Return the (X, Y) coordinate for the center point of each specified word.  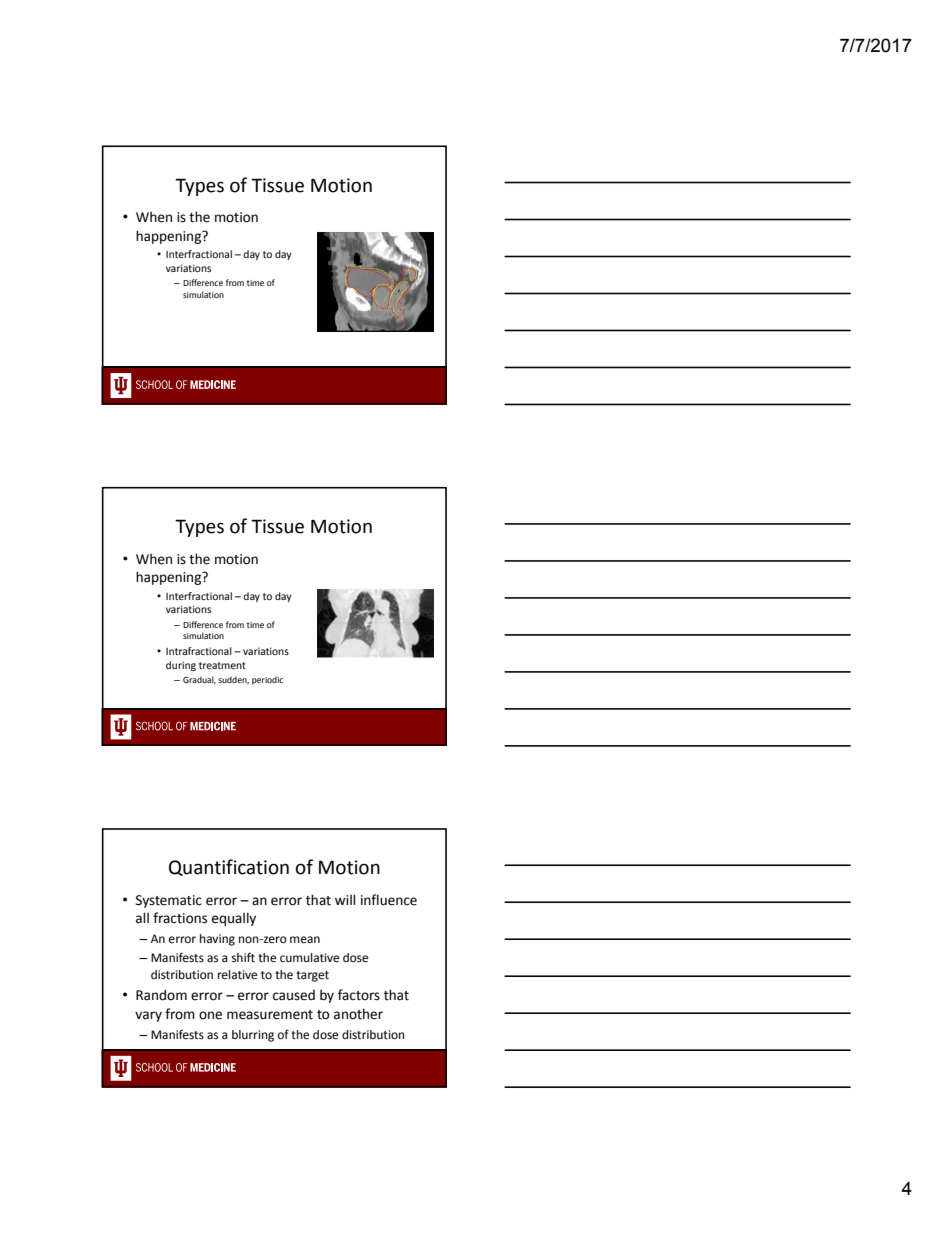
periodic (267, 680)
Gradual (199, 680)
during (181, 666)
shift (243, 957)
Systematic (169, 901)
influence (389, 900)
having (217, 940)
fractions (180, 918)
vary (148, 1016)
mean (305, 939)
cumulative (309, 958)
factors (359, 995)
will (345, 899)
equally (234, 919)
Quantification (229, 867)
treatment (222, 665)
